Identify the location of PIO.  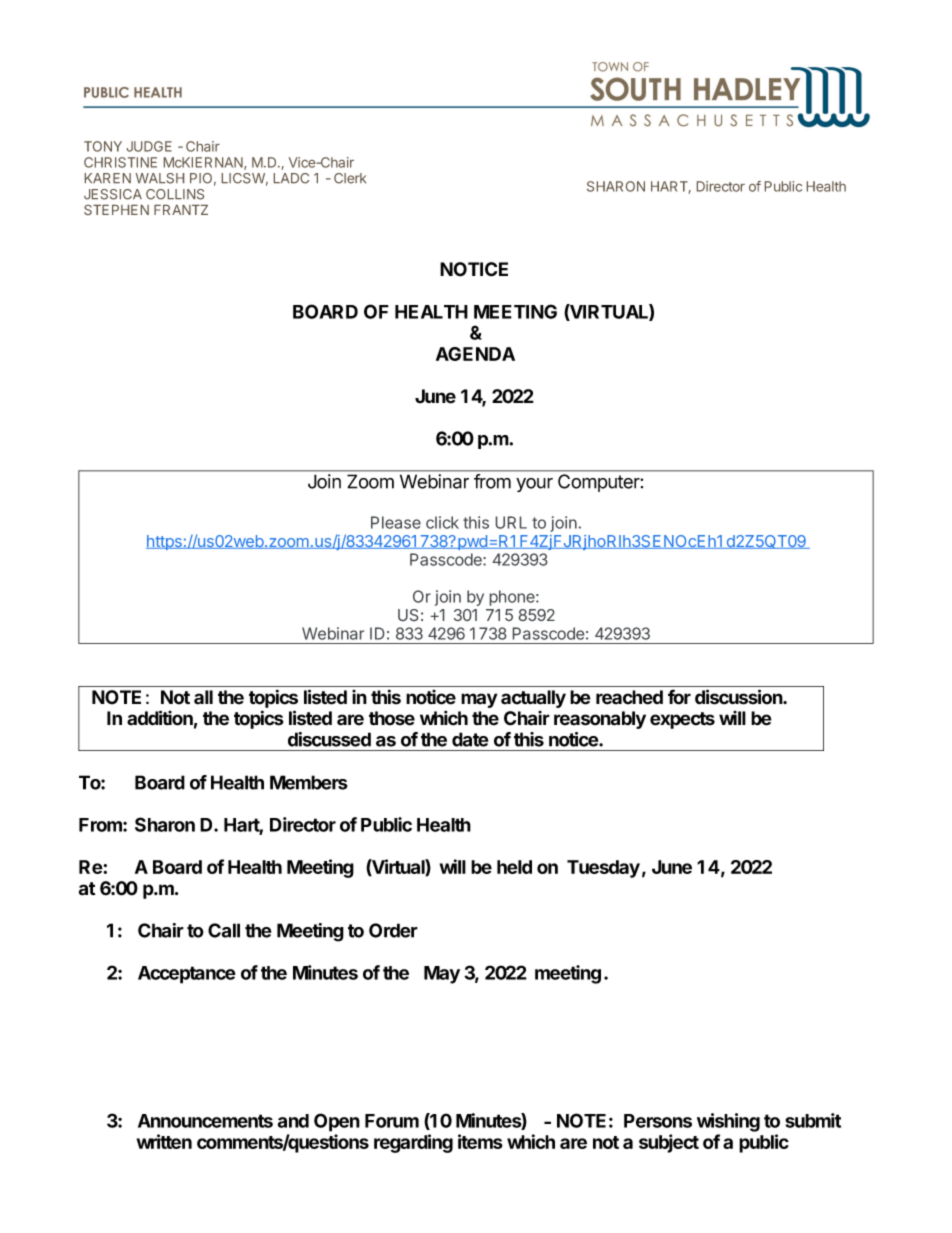
(201, 178).
